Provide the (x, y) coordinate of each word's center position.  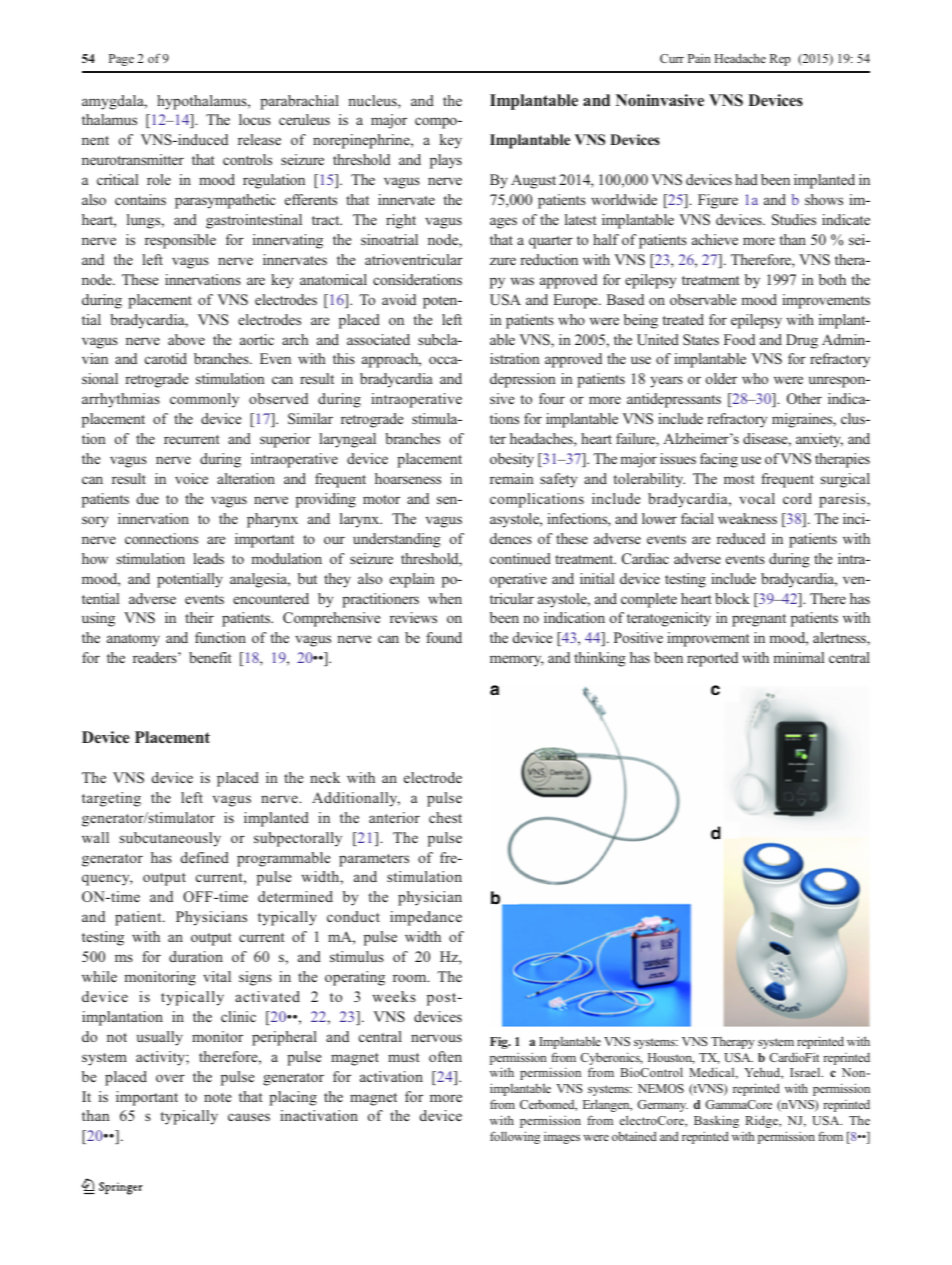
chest (445, 817)
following (515, 1137)
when (445, 598)
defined (205, 857)
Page (121, 60)
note (217, 1097)
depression (523, 380)
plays (446, 161)
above (186, 339)
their (199, 617)
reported (712, 659)
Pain (699, 58)
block (732, 598)
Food (739, 339)
